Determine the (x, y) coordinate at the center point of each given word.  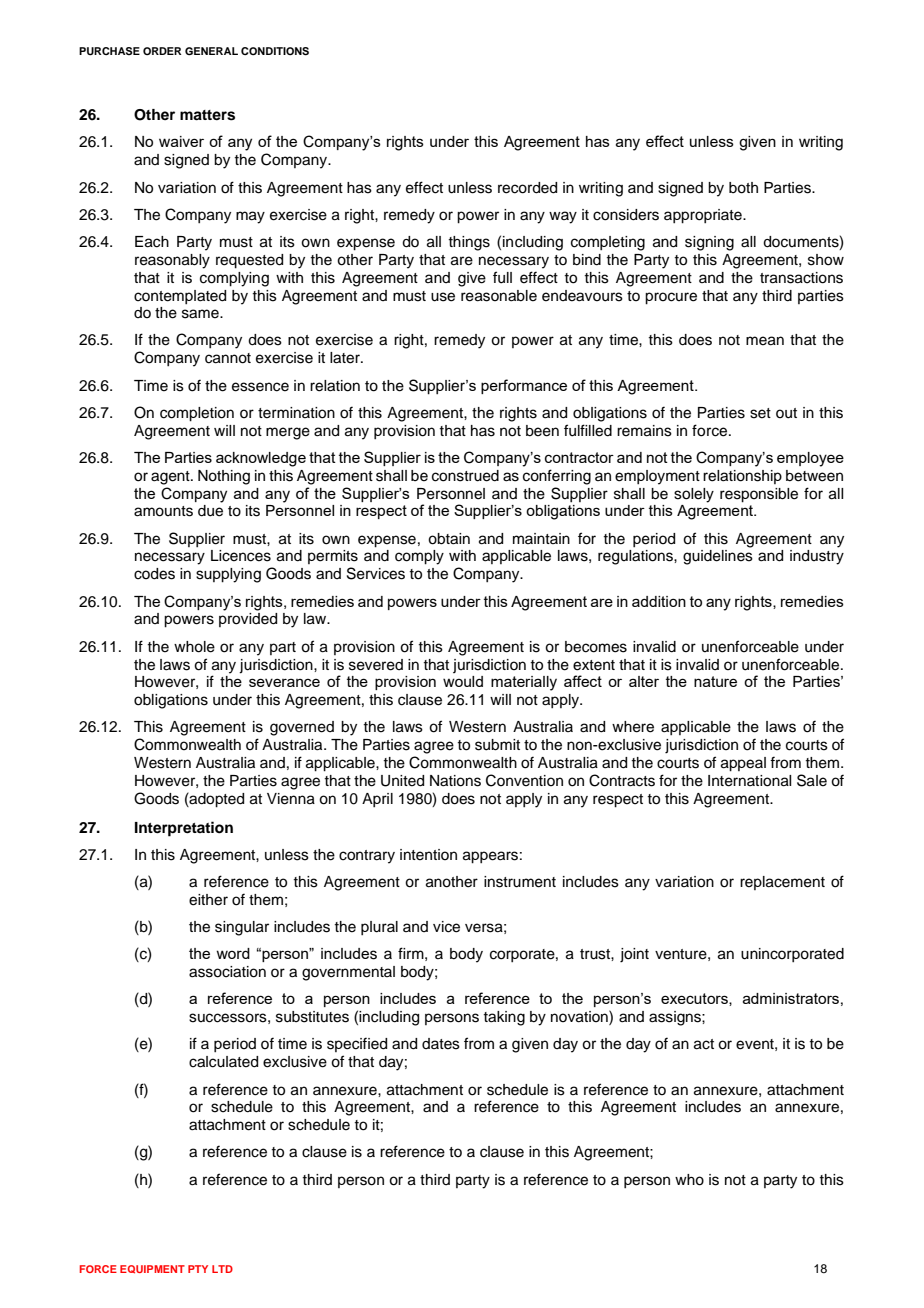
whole (194, 647)
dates (441, 1044)
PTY (198, 1269)
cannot (228, 358)
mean (765, 341)
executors (695, 999)
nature (715, 681)
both (743, 188)
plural (379, 928)
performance (524, 386)
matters (207, 115)
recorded (527, 188)
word (233, 953)
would (463, 681)
